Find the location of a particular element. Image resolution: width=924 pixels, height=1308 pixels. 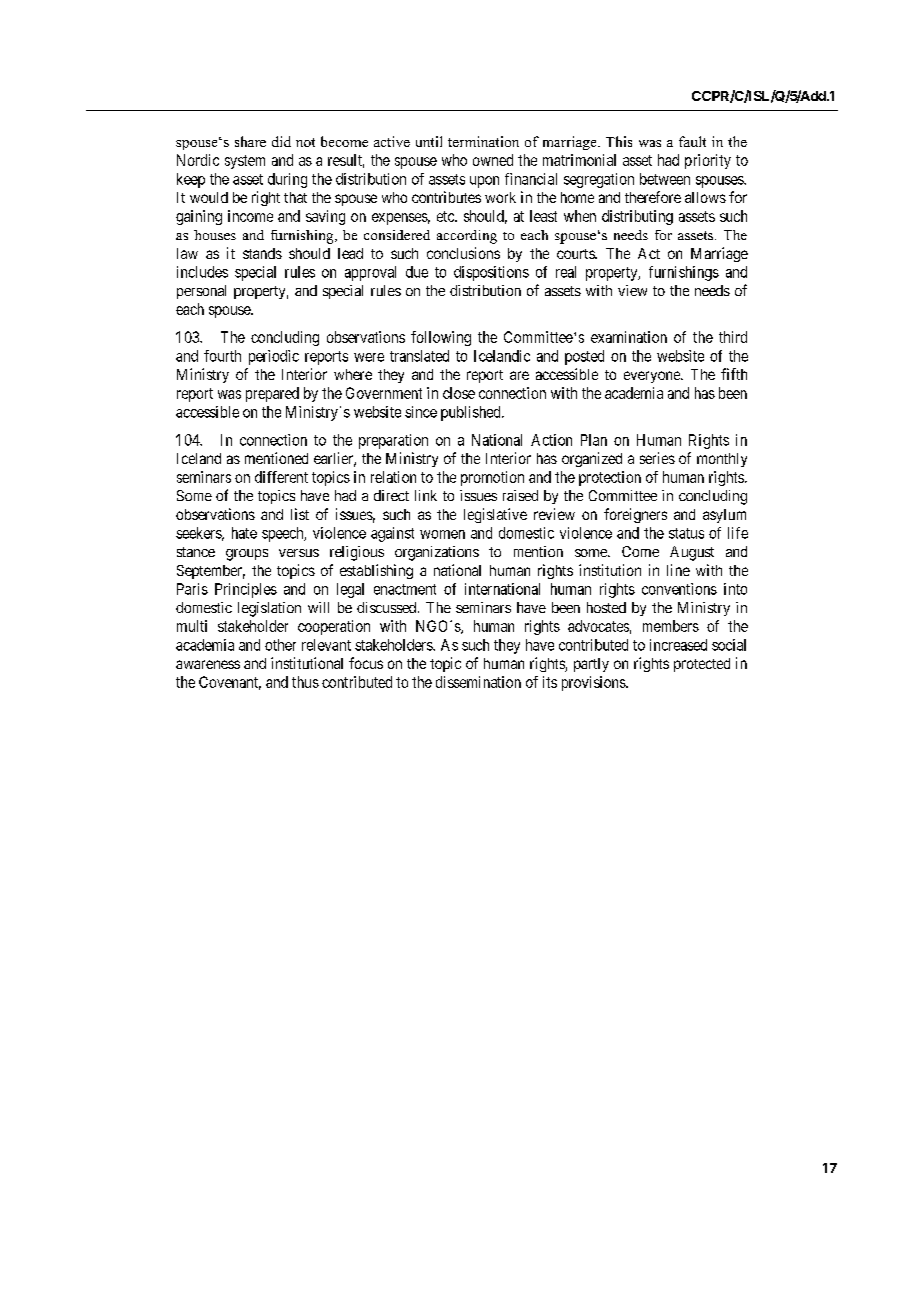

system is located at coordinates (245, 162).
